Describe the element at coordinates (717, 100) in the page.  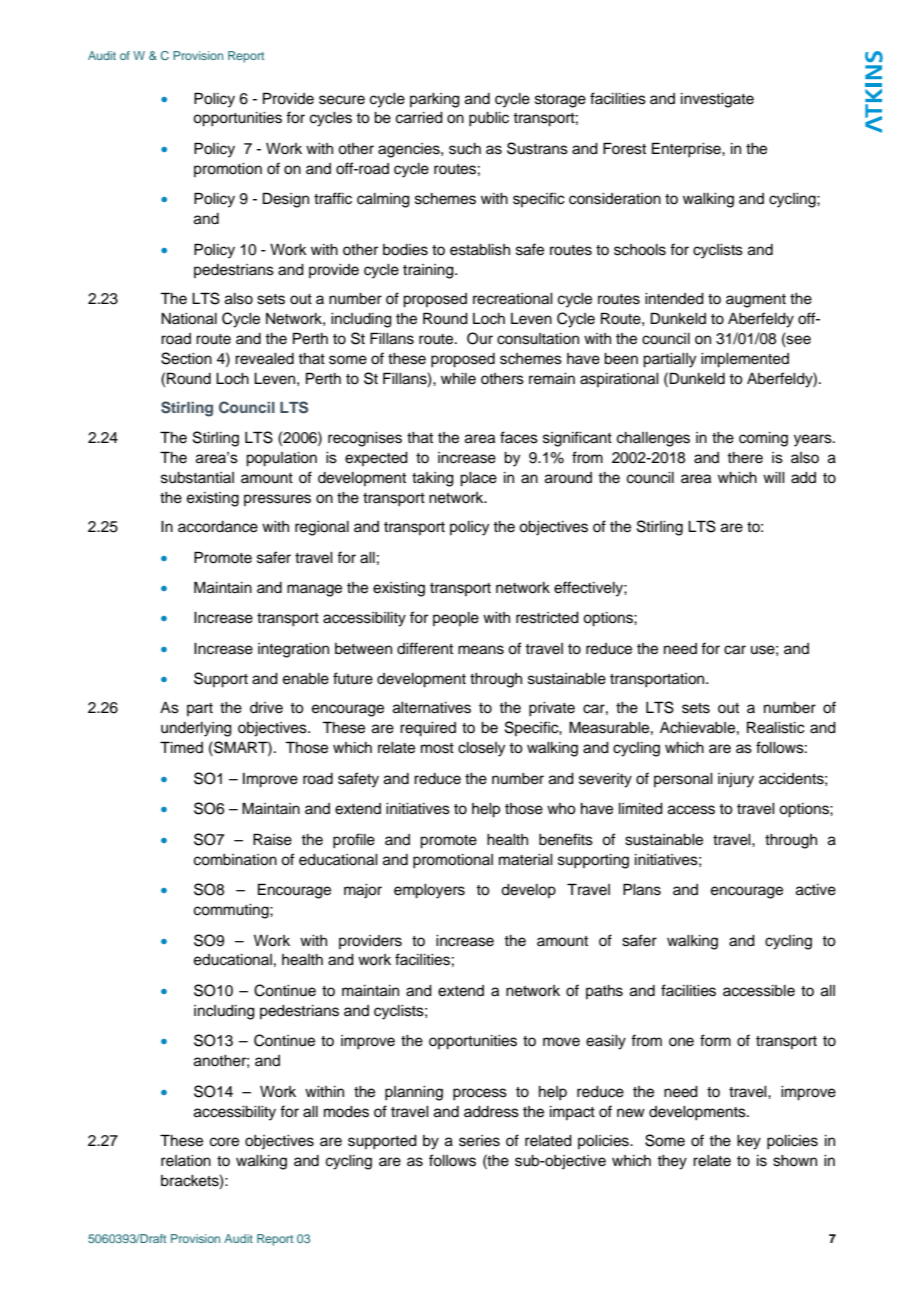
I see `investigate` at that location.
